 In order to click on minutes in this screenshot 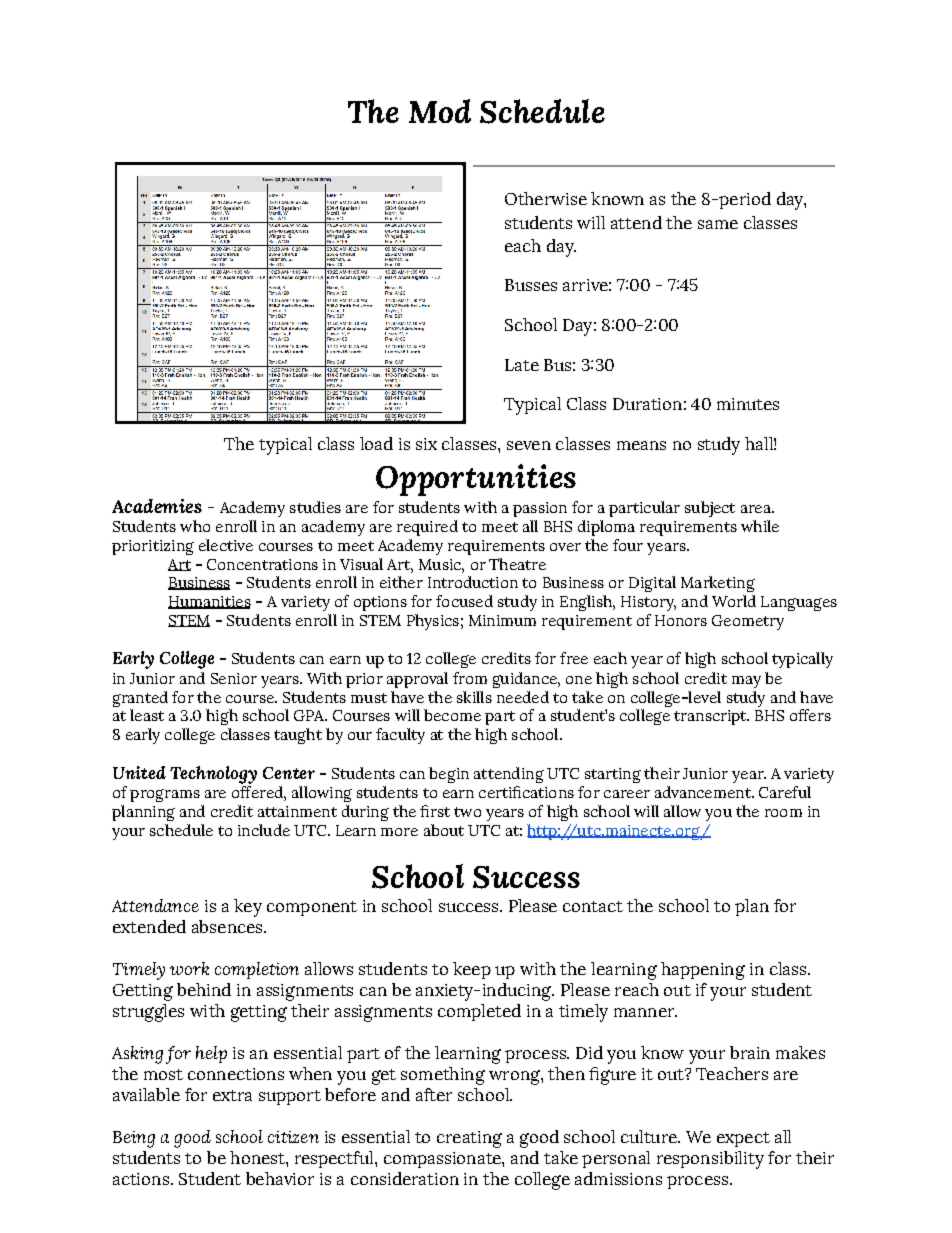, I will do `click(748, 404)`.
